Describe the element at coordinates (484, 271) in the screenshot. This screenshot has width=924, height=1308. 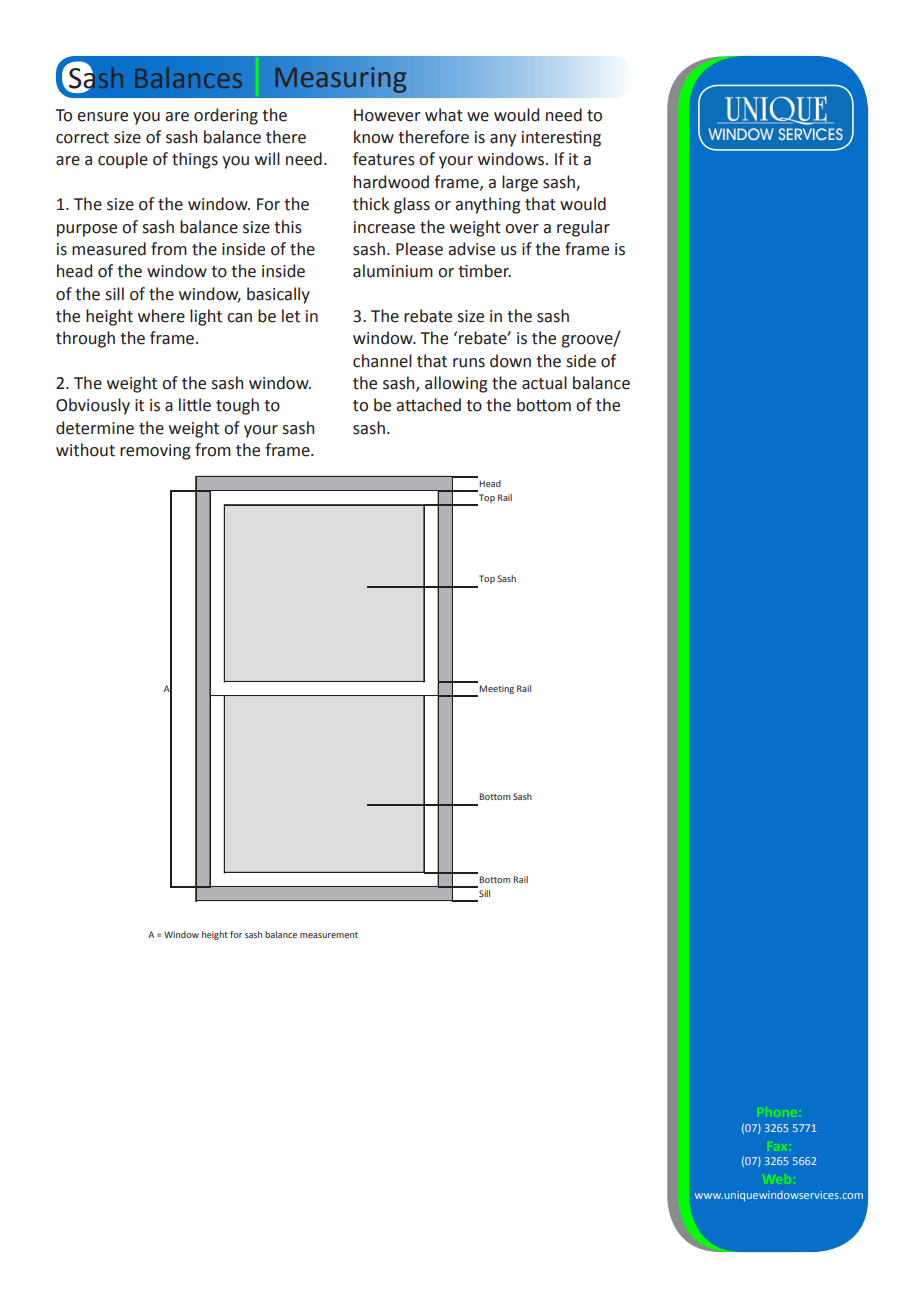
I see `timber` at that location.
